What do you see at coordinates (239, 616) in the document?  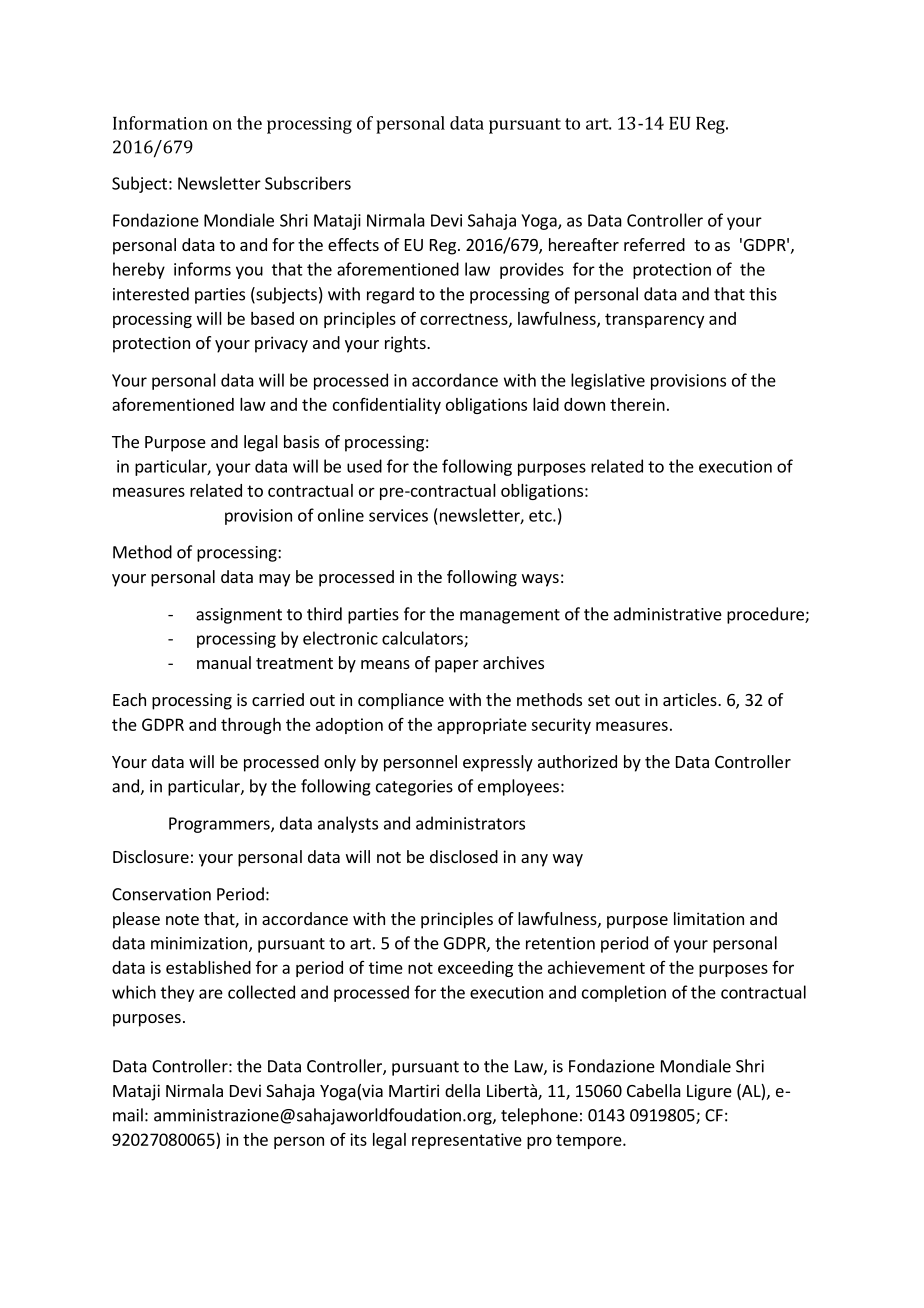 I see `assignment` at bounding box center [239, 616].
